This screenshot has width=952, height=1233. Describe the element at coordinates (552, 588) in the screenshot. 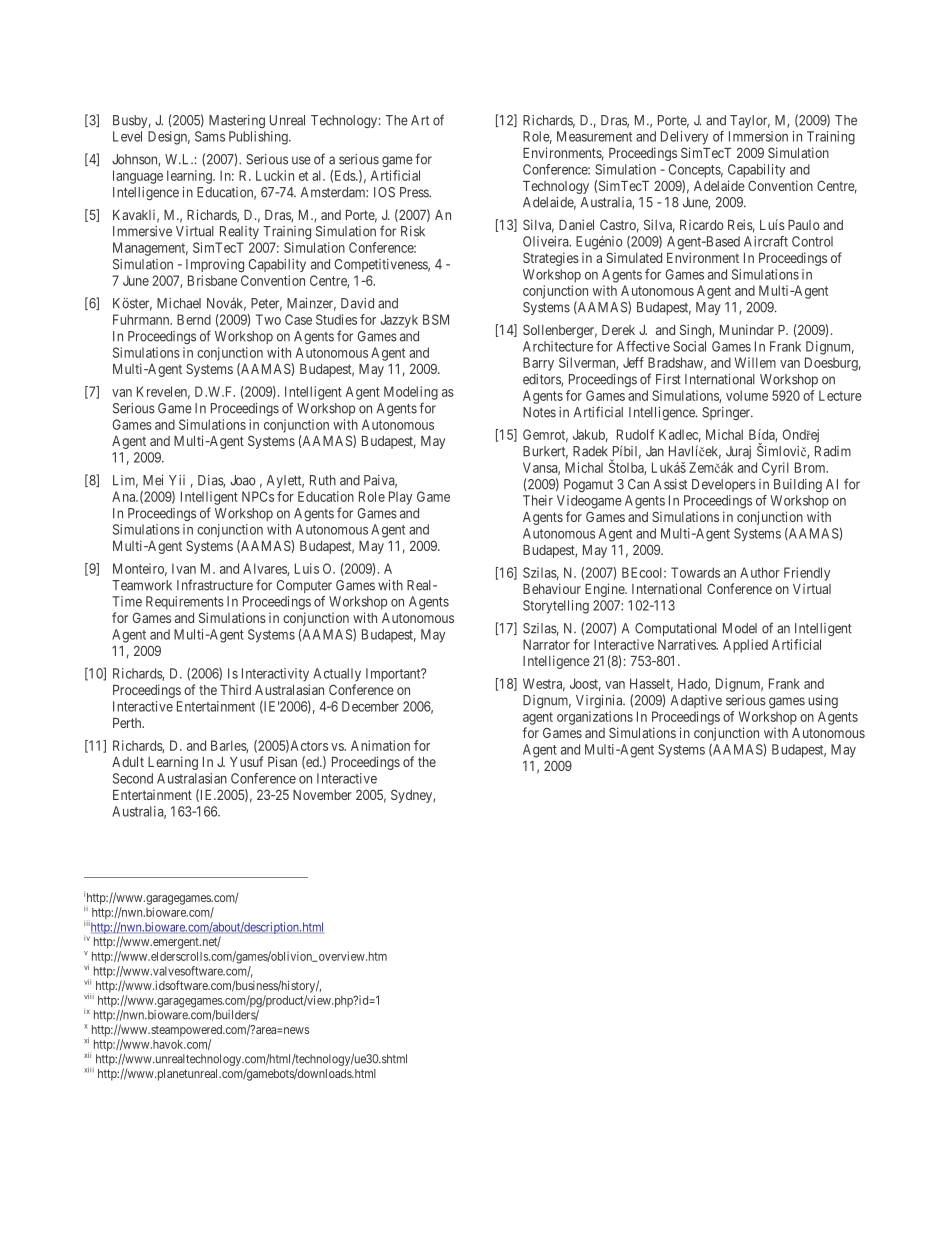

I see `Behaviour` at that location.
